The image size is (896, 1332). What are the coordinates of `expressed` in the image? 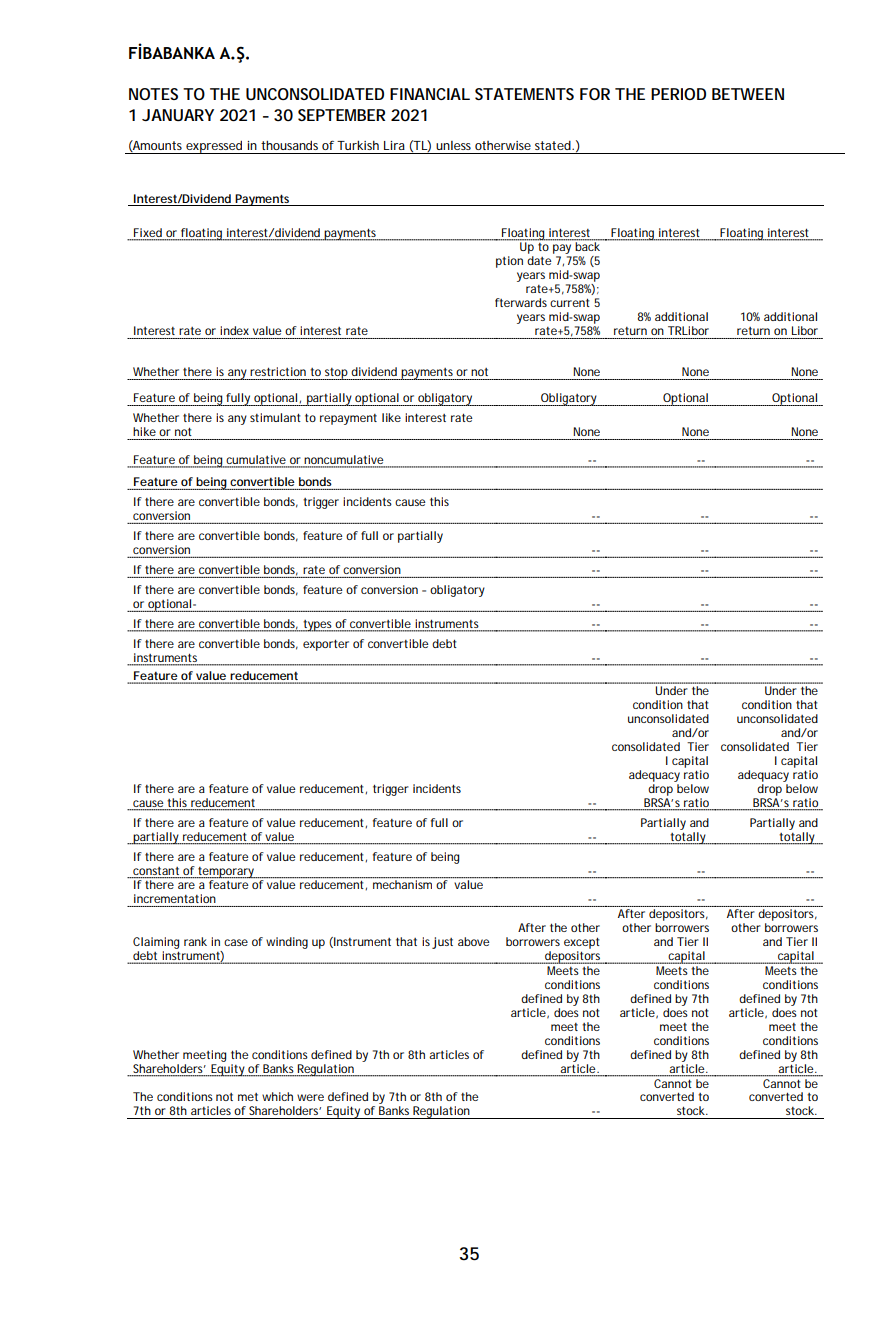 It's located at (214, 147).
